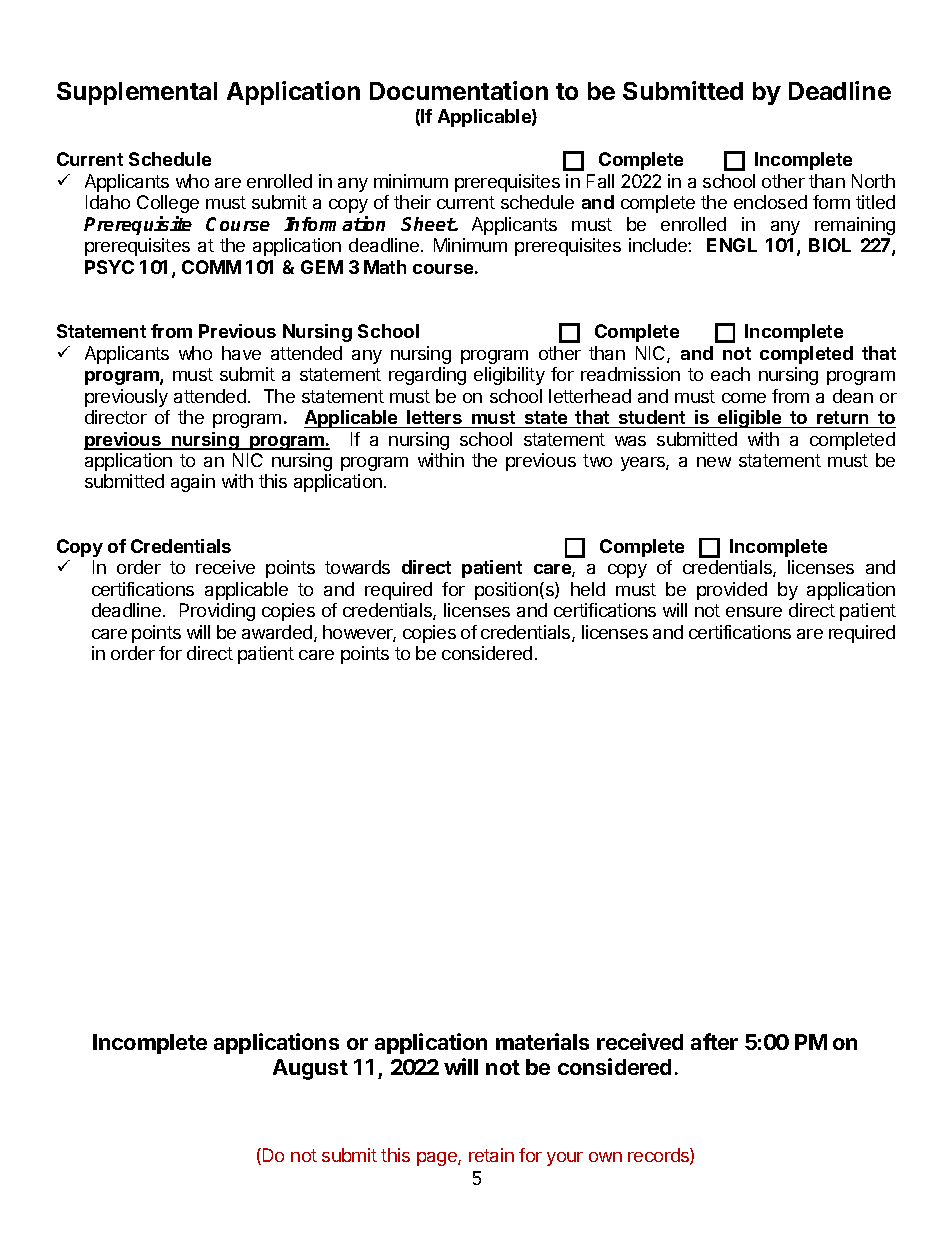 Image resolution: width=952 pixels, height=1233 pixels. What do you see at coordinates (310, 1069) in the image?
I see `August` at bounding box center [310, 1069].
